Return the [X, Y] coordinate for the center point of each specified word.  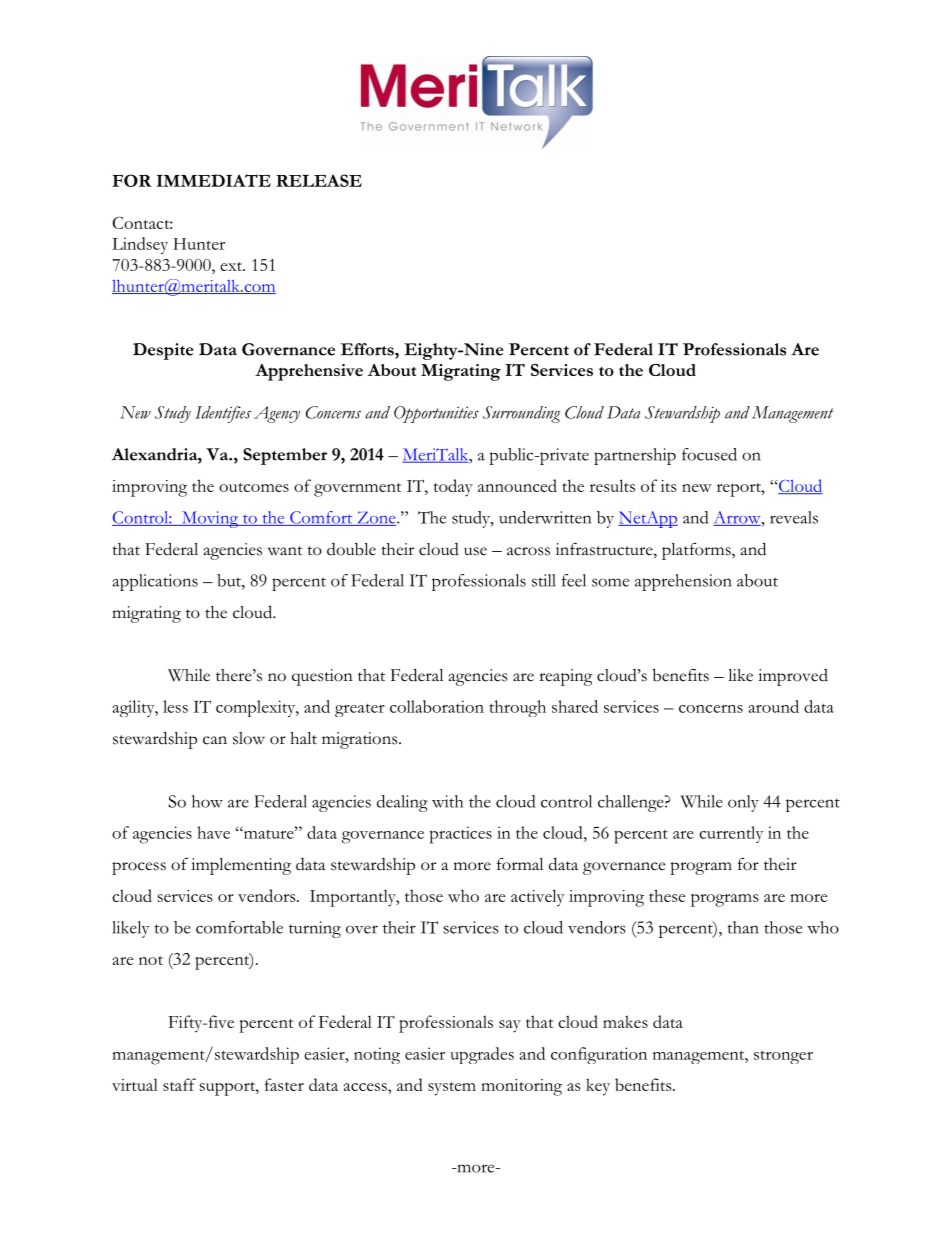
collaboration [437, 706]
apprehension [683, 582]
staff [179, 1084]
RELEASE [319, 180]
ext [232, 266]
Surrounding [522, 414]
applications [155, 582]
